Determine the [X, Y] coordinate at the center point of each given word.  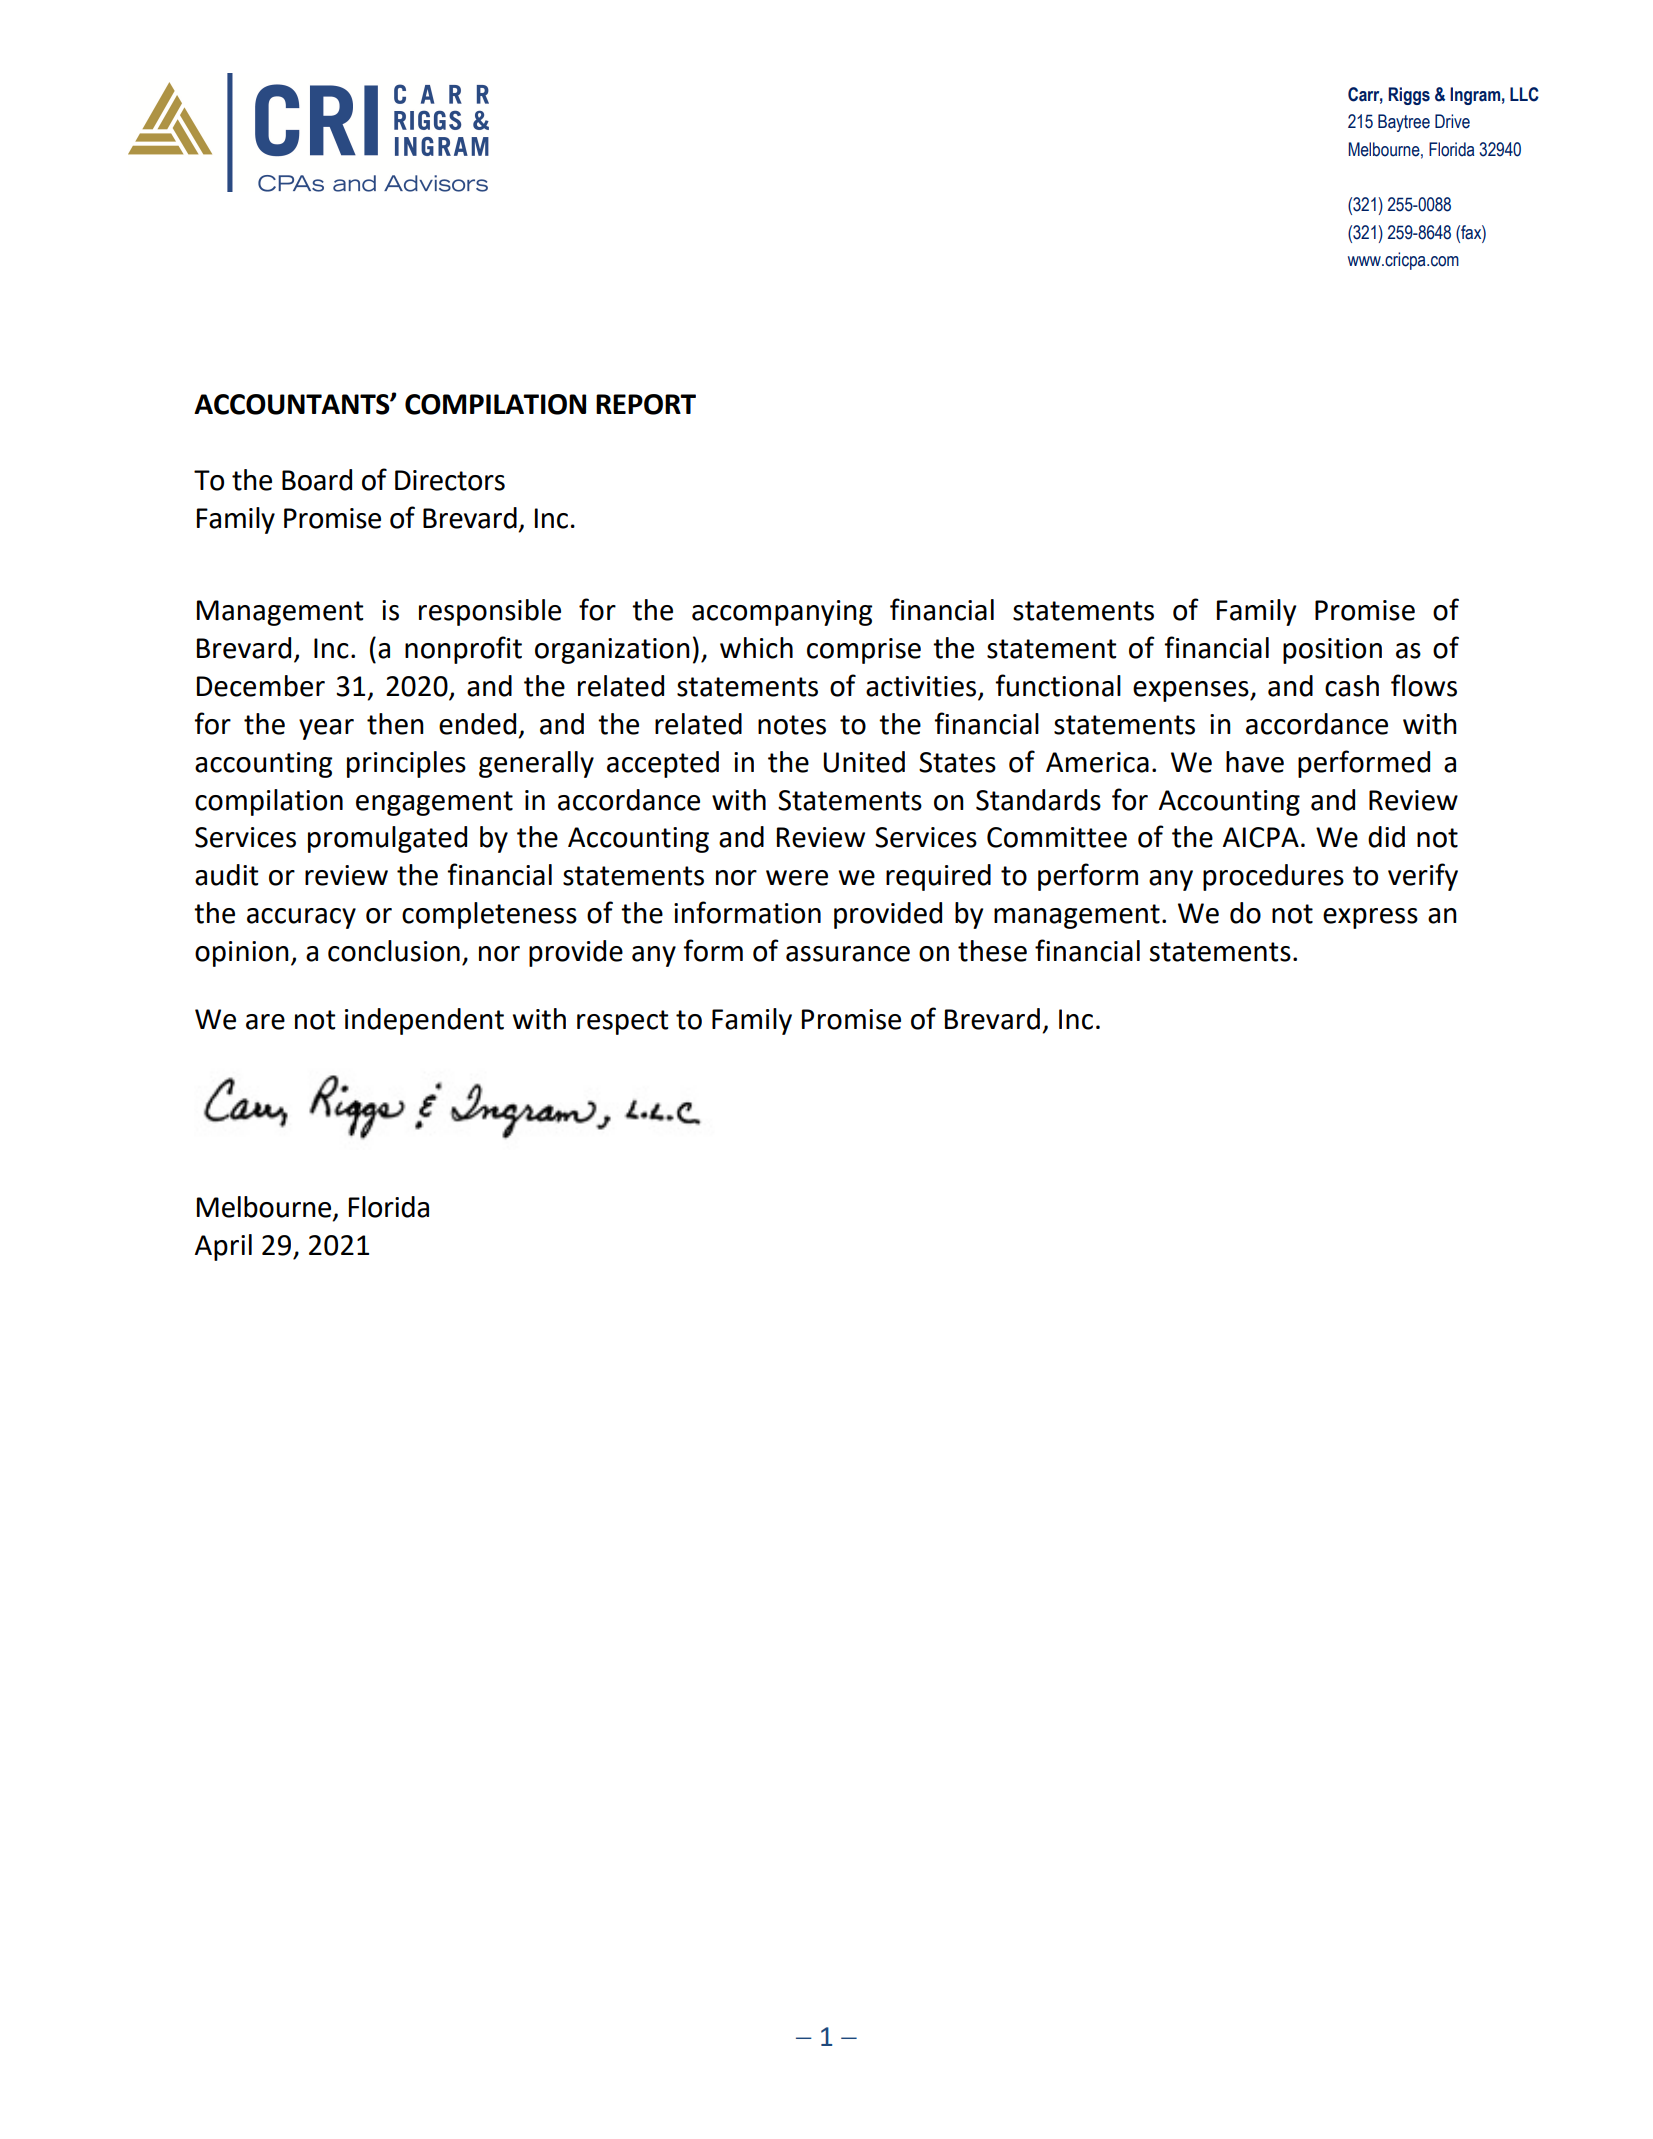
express [1370, 918]
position [1332, 651]
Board [317, 480]
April [223, 1247]
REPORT [646, 404]
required [938, 877]
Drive [1452, 121]
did [1386, 837]
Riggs [1409, 96]
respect [623, 1022]
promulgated [387, 839]
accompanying [782, 613]
